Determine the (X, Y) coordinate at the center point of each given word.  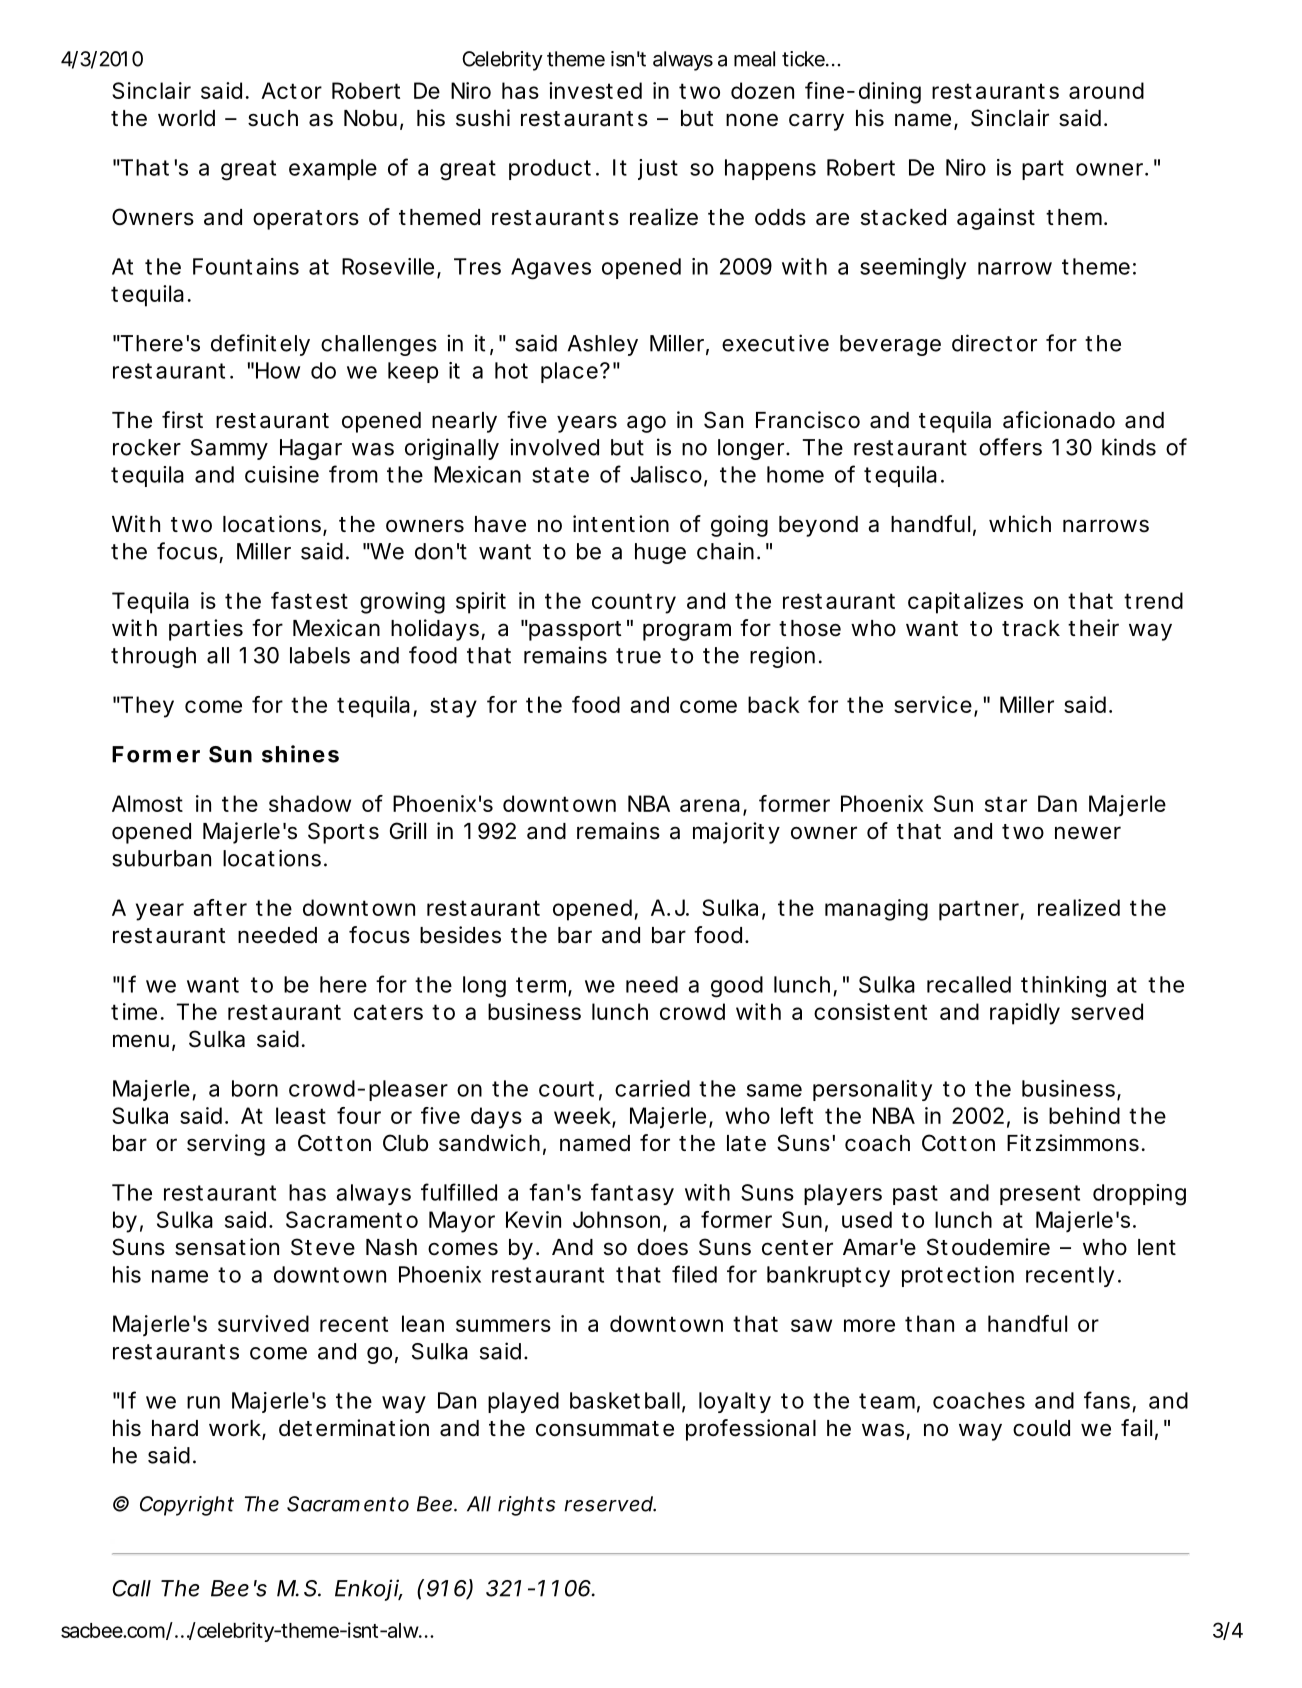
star (1006, 804)
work (236, 1429)
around (1106, 90)
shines (300, 754)
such (273, 118)
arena (710, 805)
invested (595, 90)
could (1041, 1428)
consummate (605, 1429)
